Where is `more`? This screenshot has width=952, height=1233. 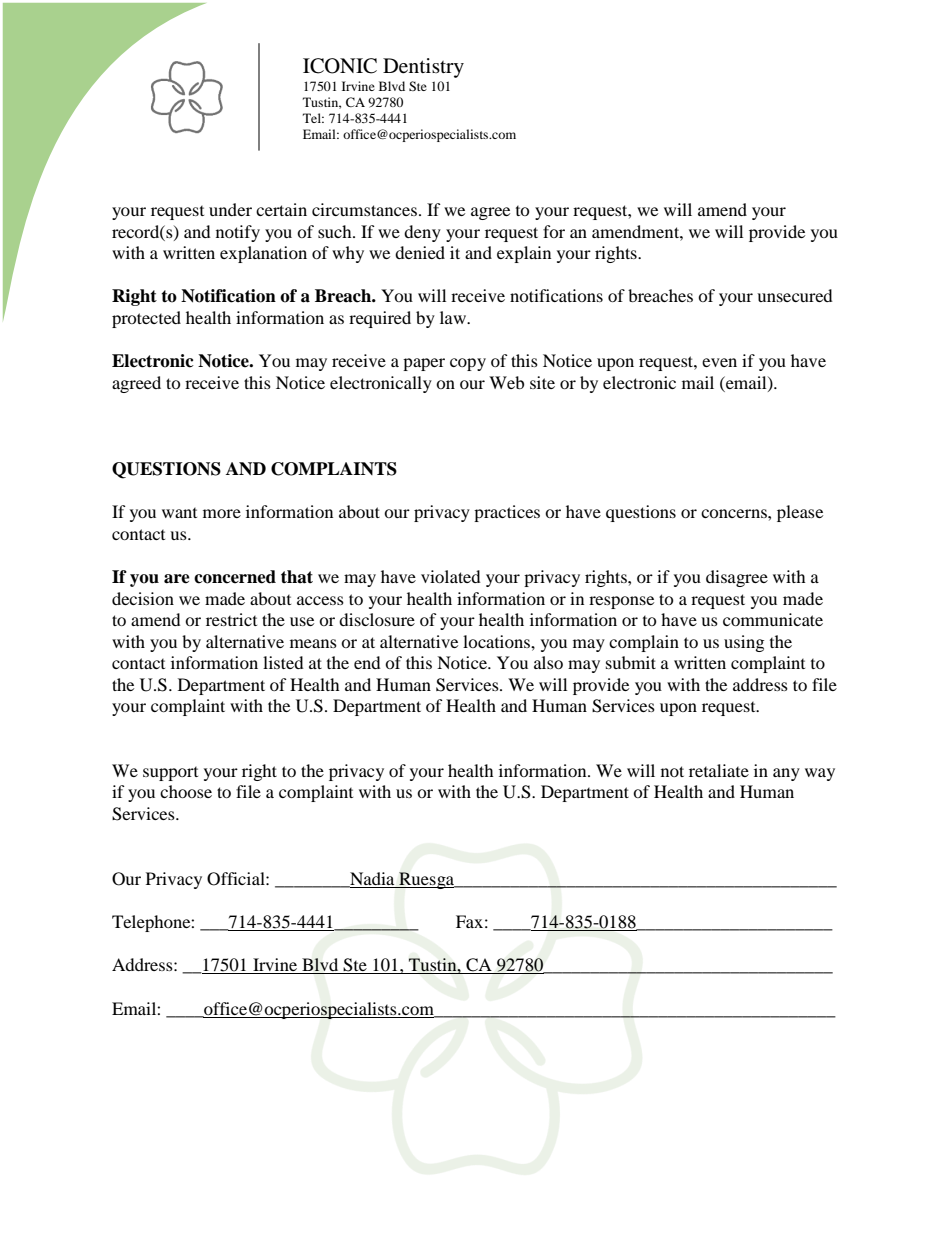 more is located at coordinates (222, 513).
